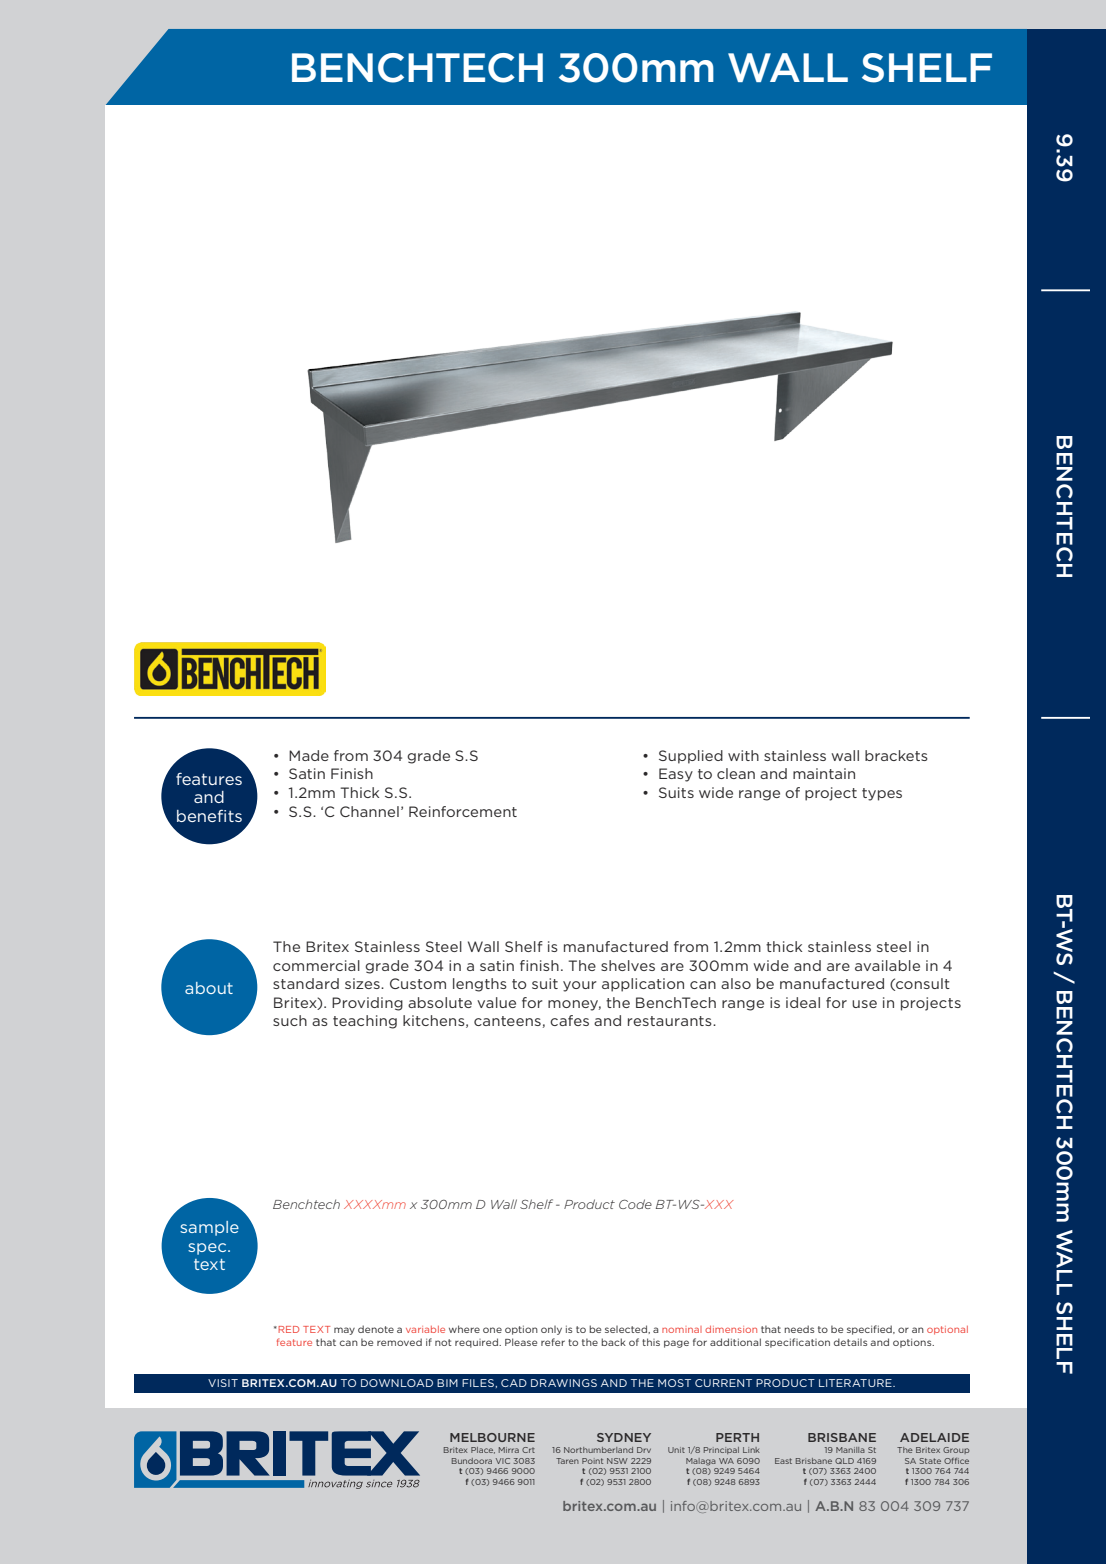 Image resolution: width=1106 pixels, height=1564 pixels. What do you see at coordinates (223, 1383) in the page?
I see `VISIT` at bounding box center [223, 1383].
